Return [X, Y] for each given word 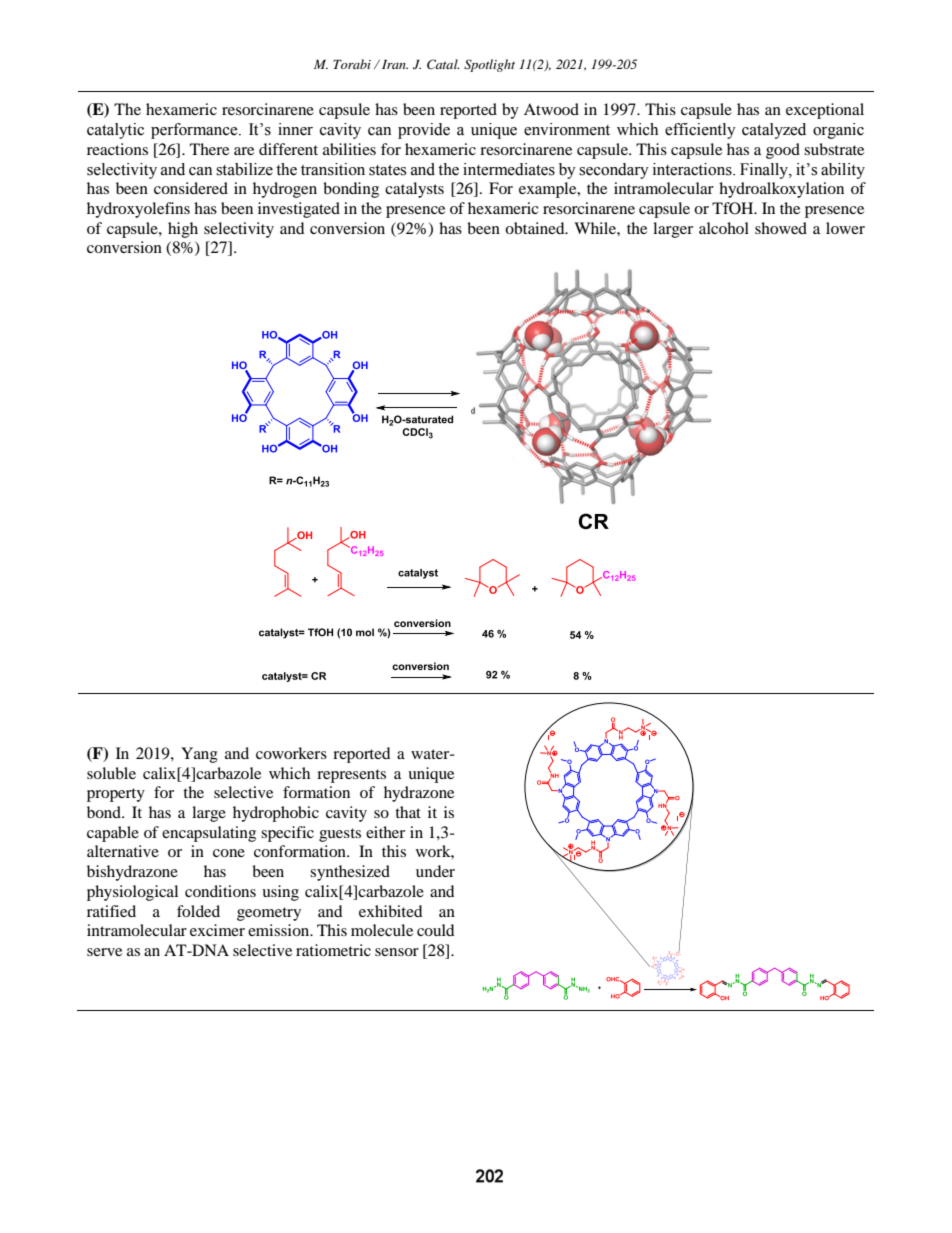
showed [781, 228]
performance [195, 131]
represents [351, 776]
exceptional [825, 111]
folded [198, 911]
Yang [199, 755]
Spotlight [489, 65]
